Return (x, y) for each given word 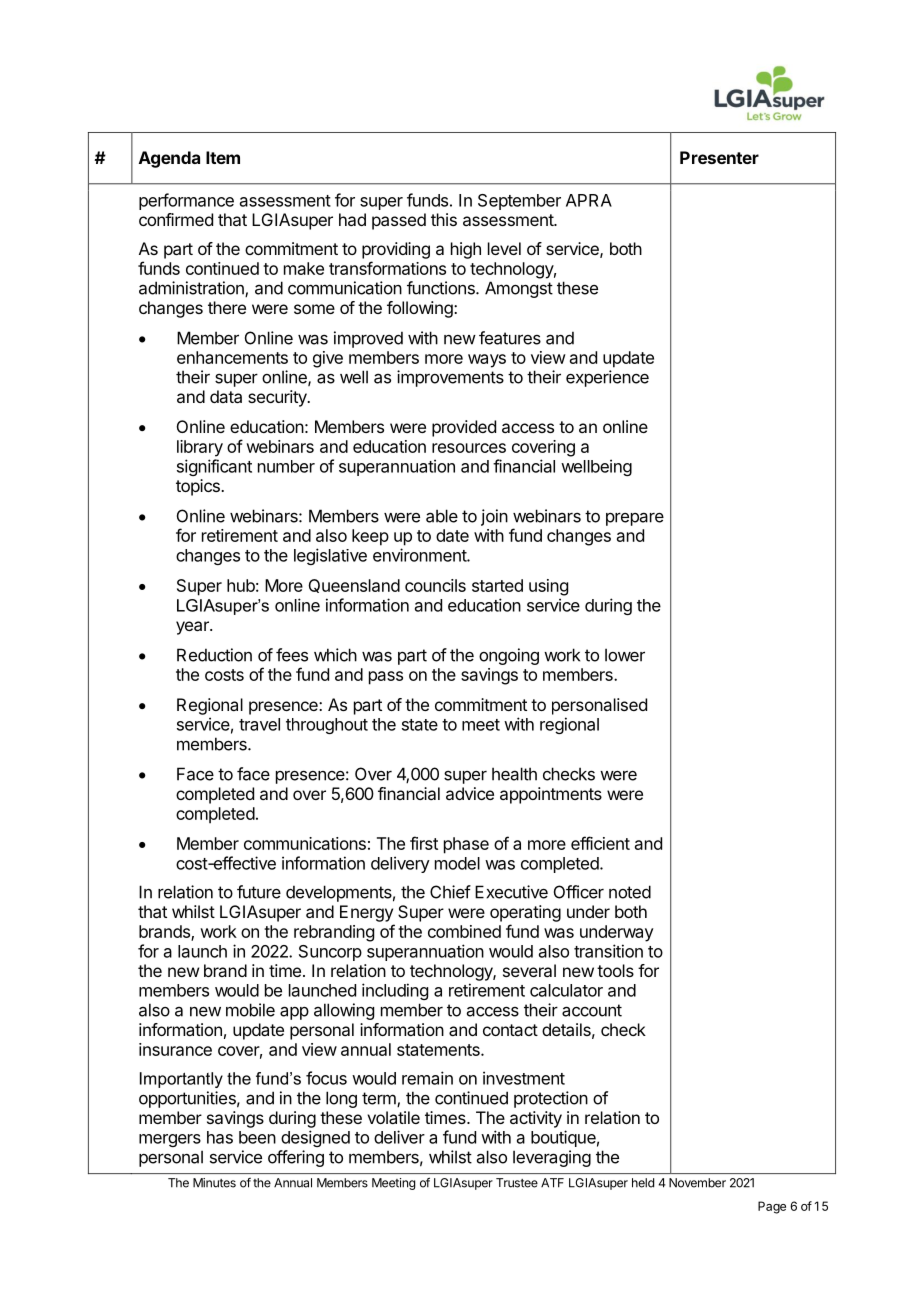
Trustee (517, 1183)
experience (607, 378)
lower (625, 655)
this (444, 219)
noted (630, 892)
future (259, 892)
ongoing (509, 656)
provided (464, 428)
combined (464, 931)
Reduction (214, 655)
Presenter (719, 157)
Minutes (214, 1183)
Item (223, 157)
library (200, 448)
